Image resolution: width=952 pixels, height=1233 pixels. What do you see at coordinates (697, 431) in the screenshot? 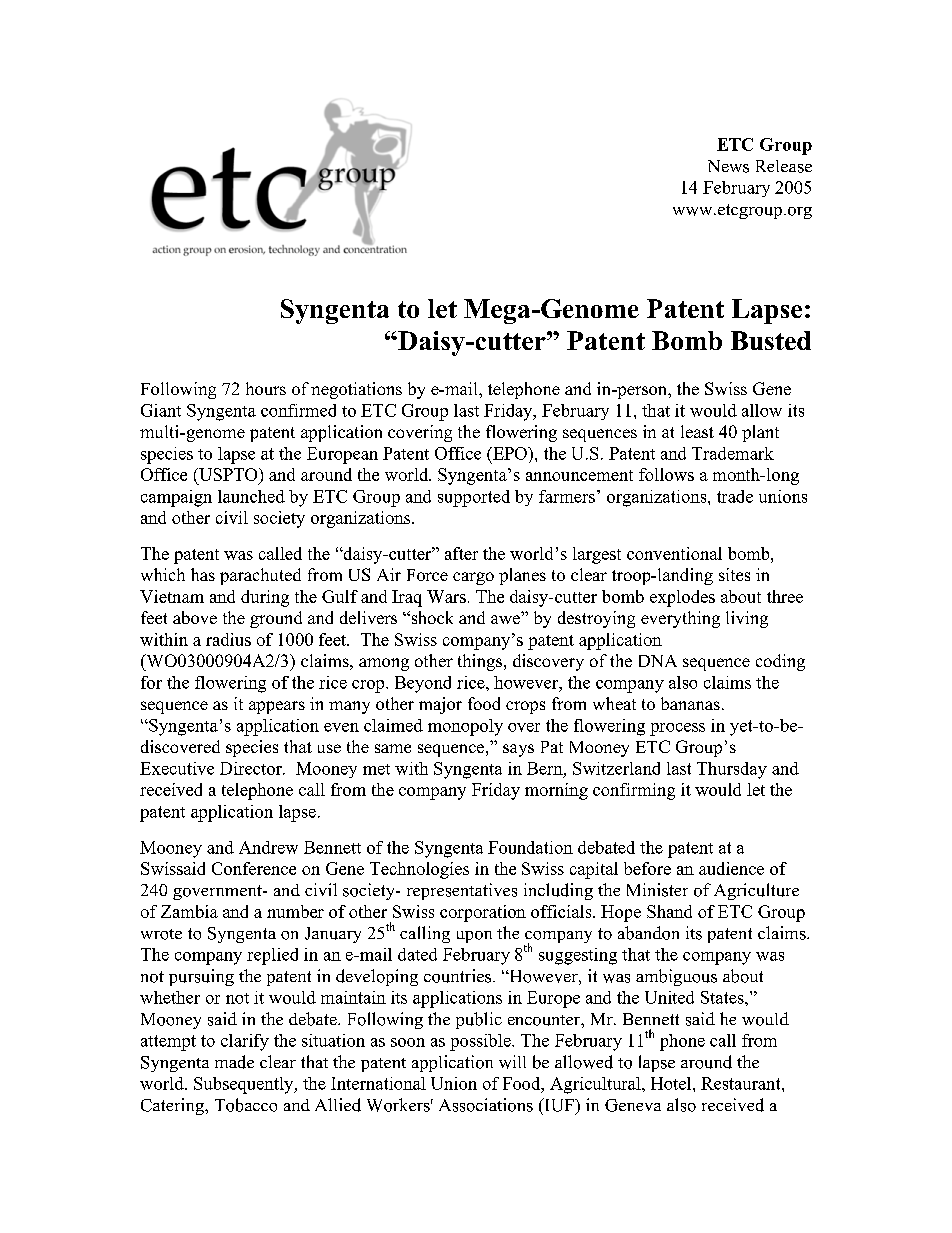
I see `least` at bounding box center [697, 431].
